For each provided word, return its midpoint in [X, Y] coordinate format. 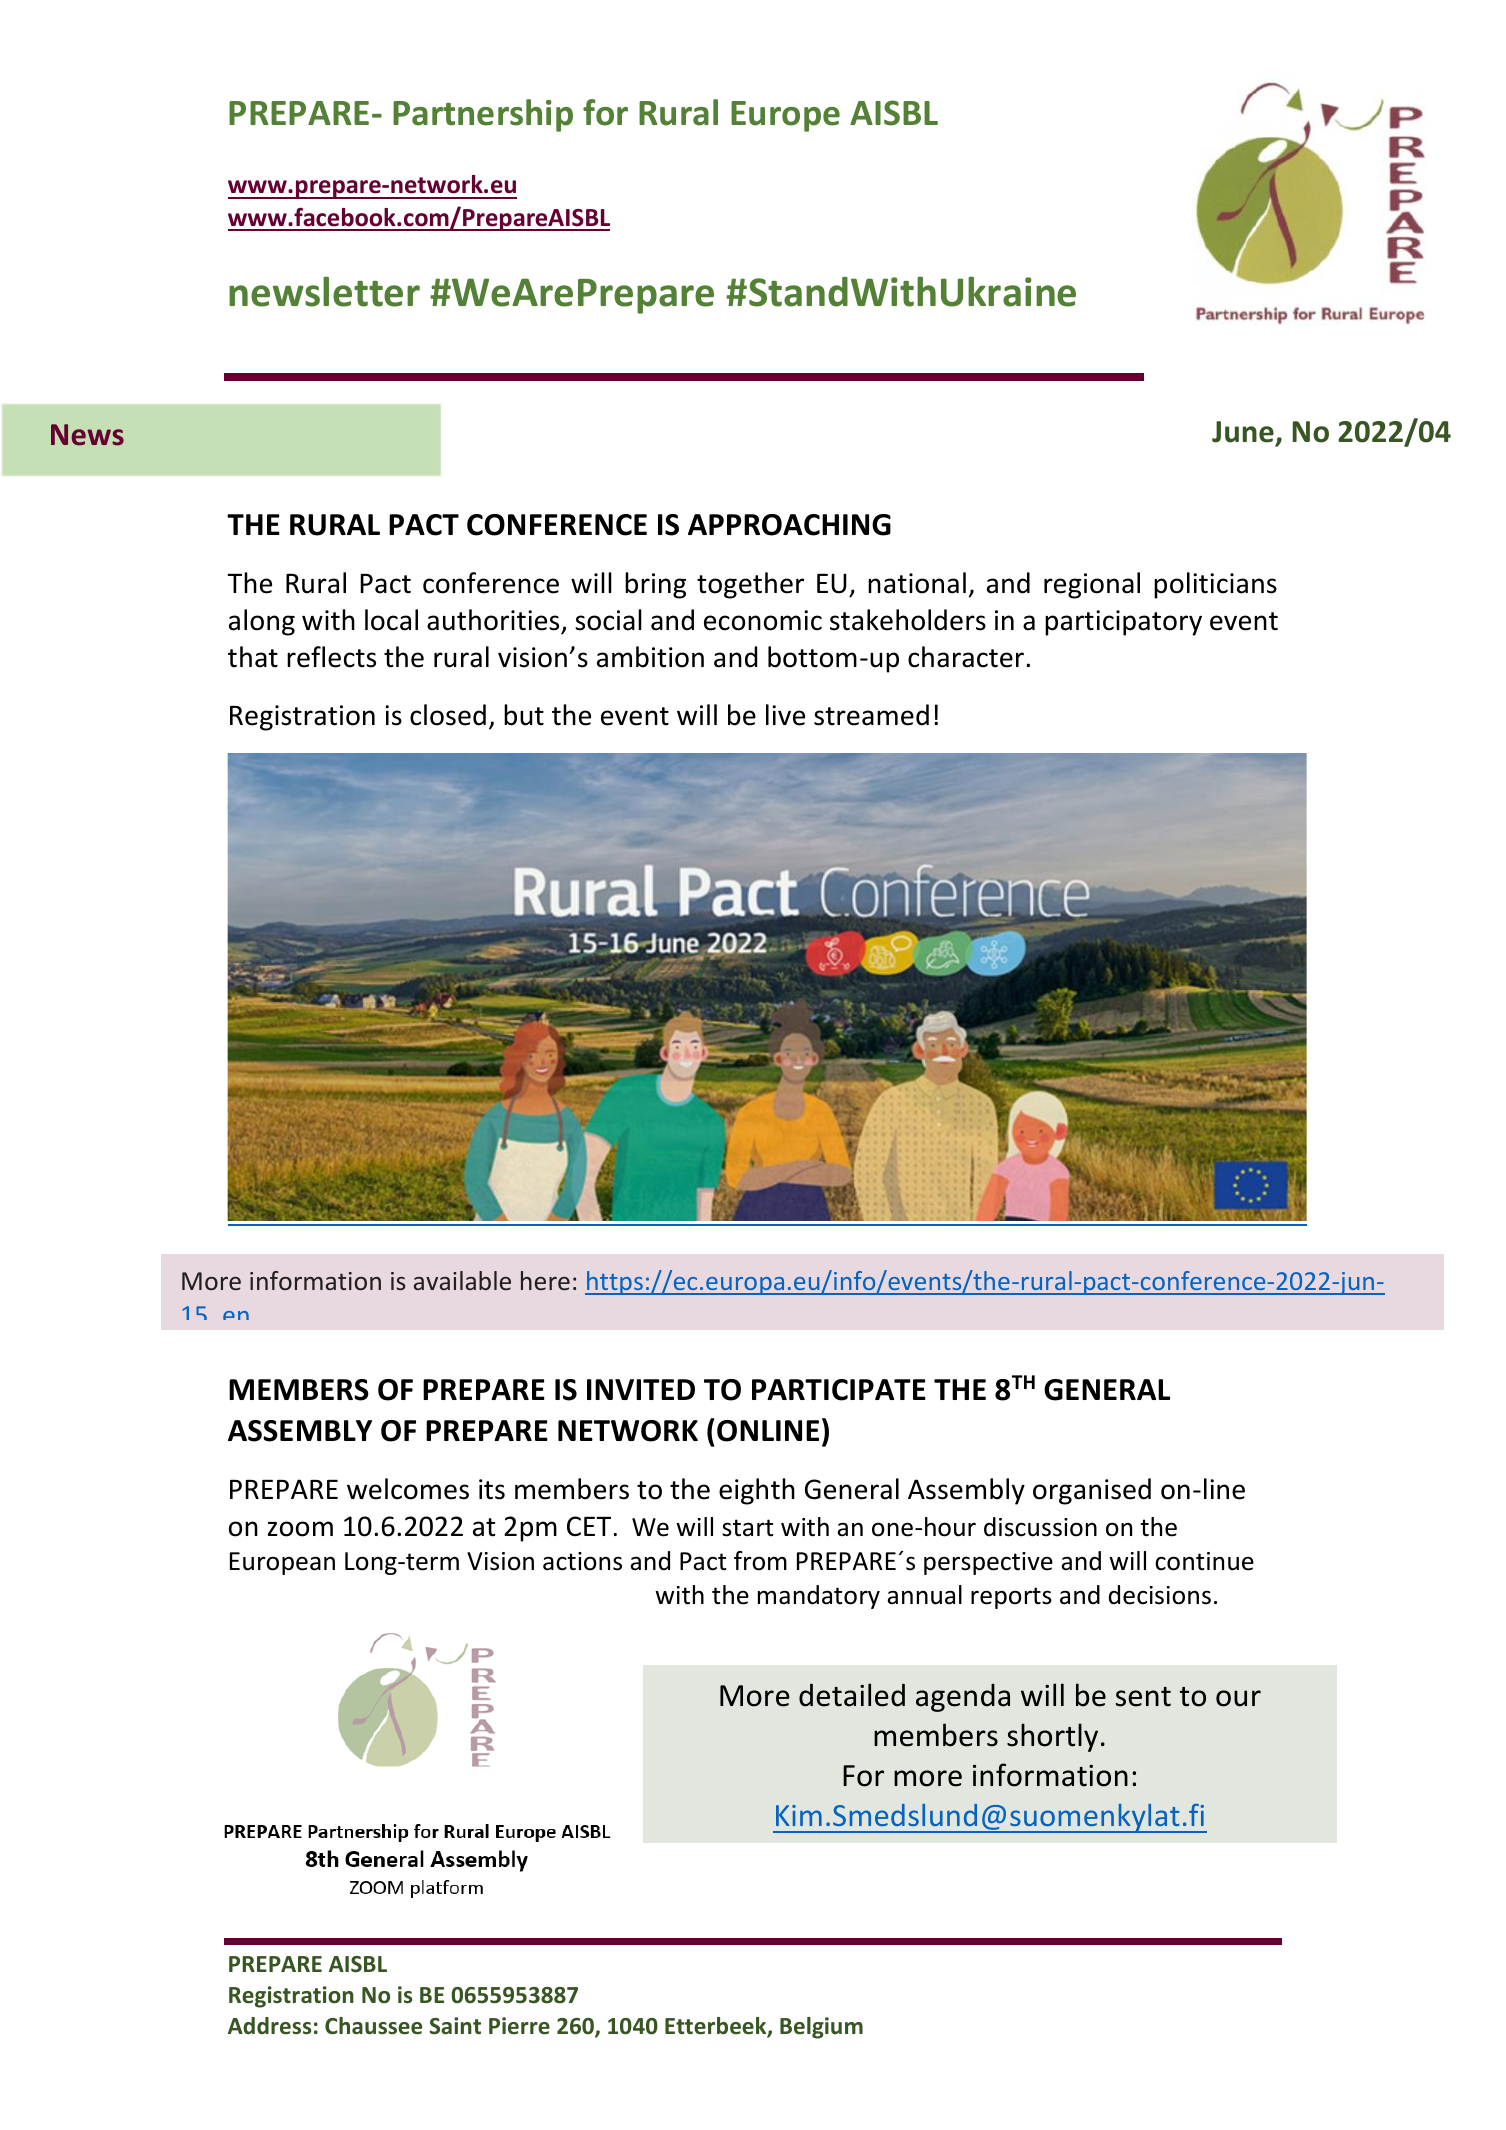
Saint [455, 2026]
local [391, 620]
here [545, 1280]
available [462, 1280]
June [1244, 433]
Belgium [821, 2028]
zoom [300, 1529]
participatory [1123, 623]
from [760, 1561]
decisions [1160, 1595]
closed [448, 715]
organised [1092, 1491]
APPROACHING [789, 525]
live [785, 715]
